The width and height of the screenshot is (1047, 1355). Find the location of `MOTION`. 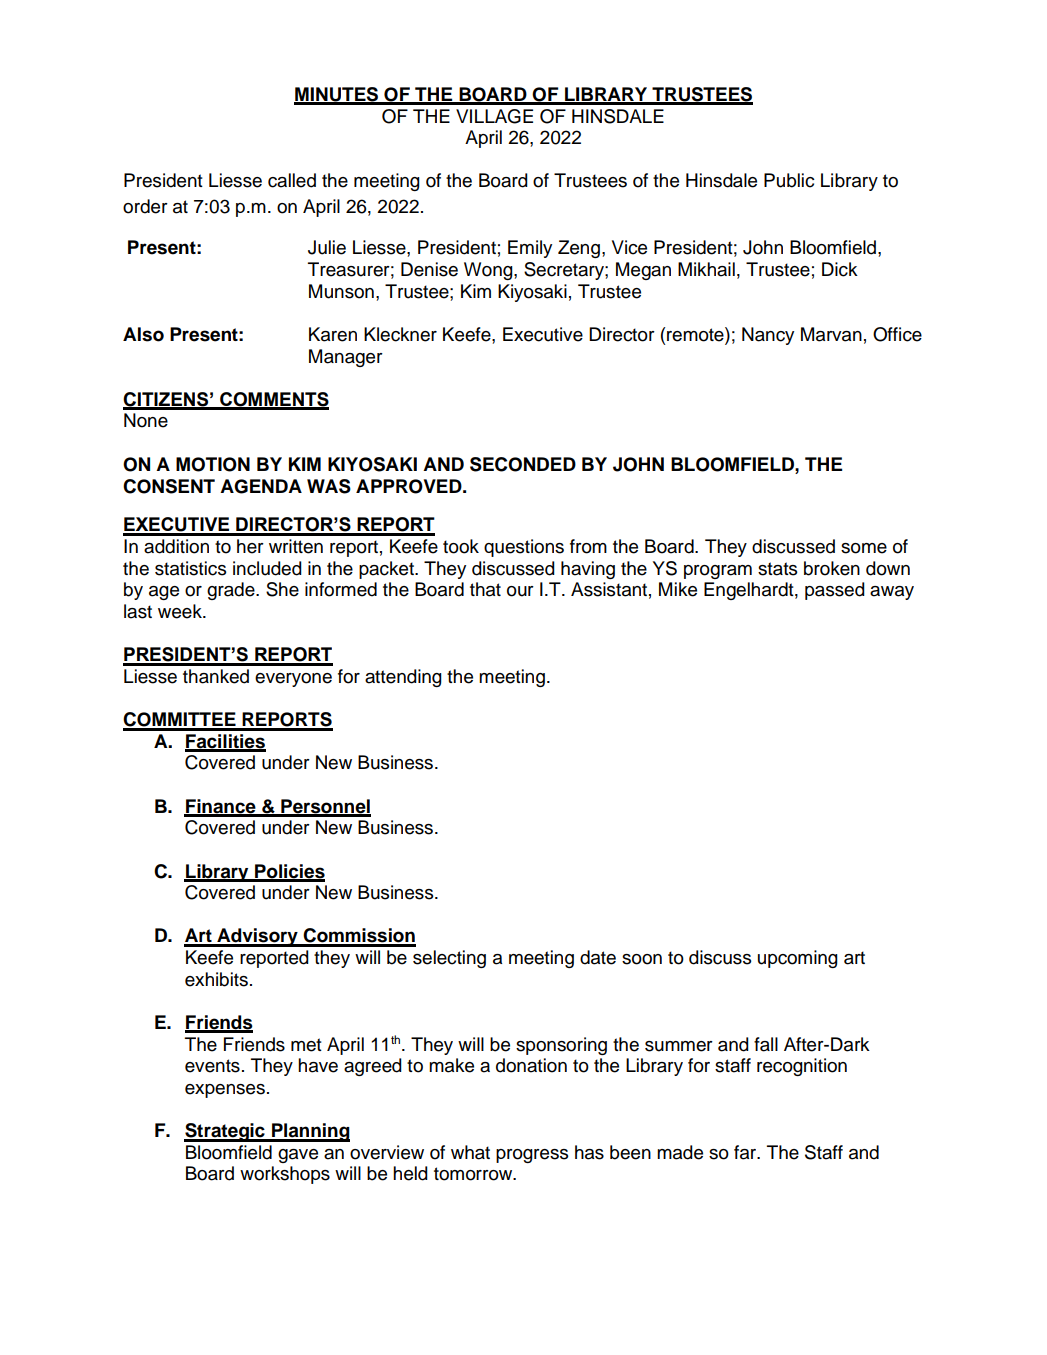

MOTION is located at coordinates (213, 464).
